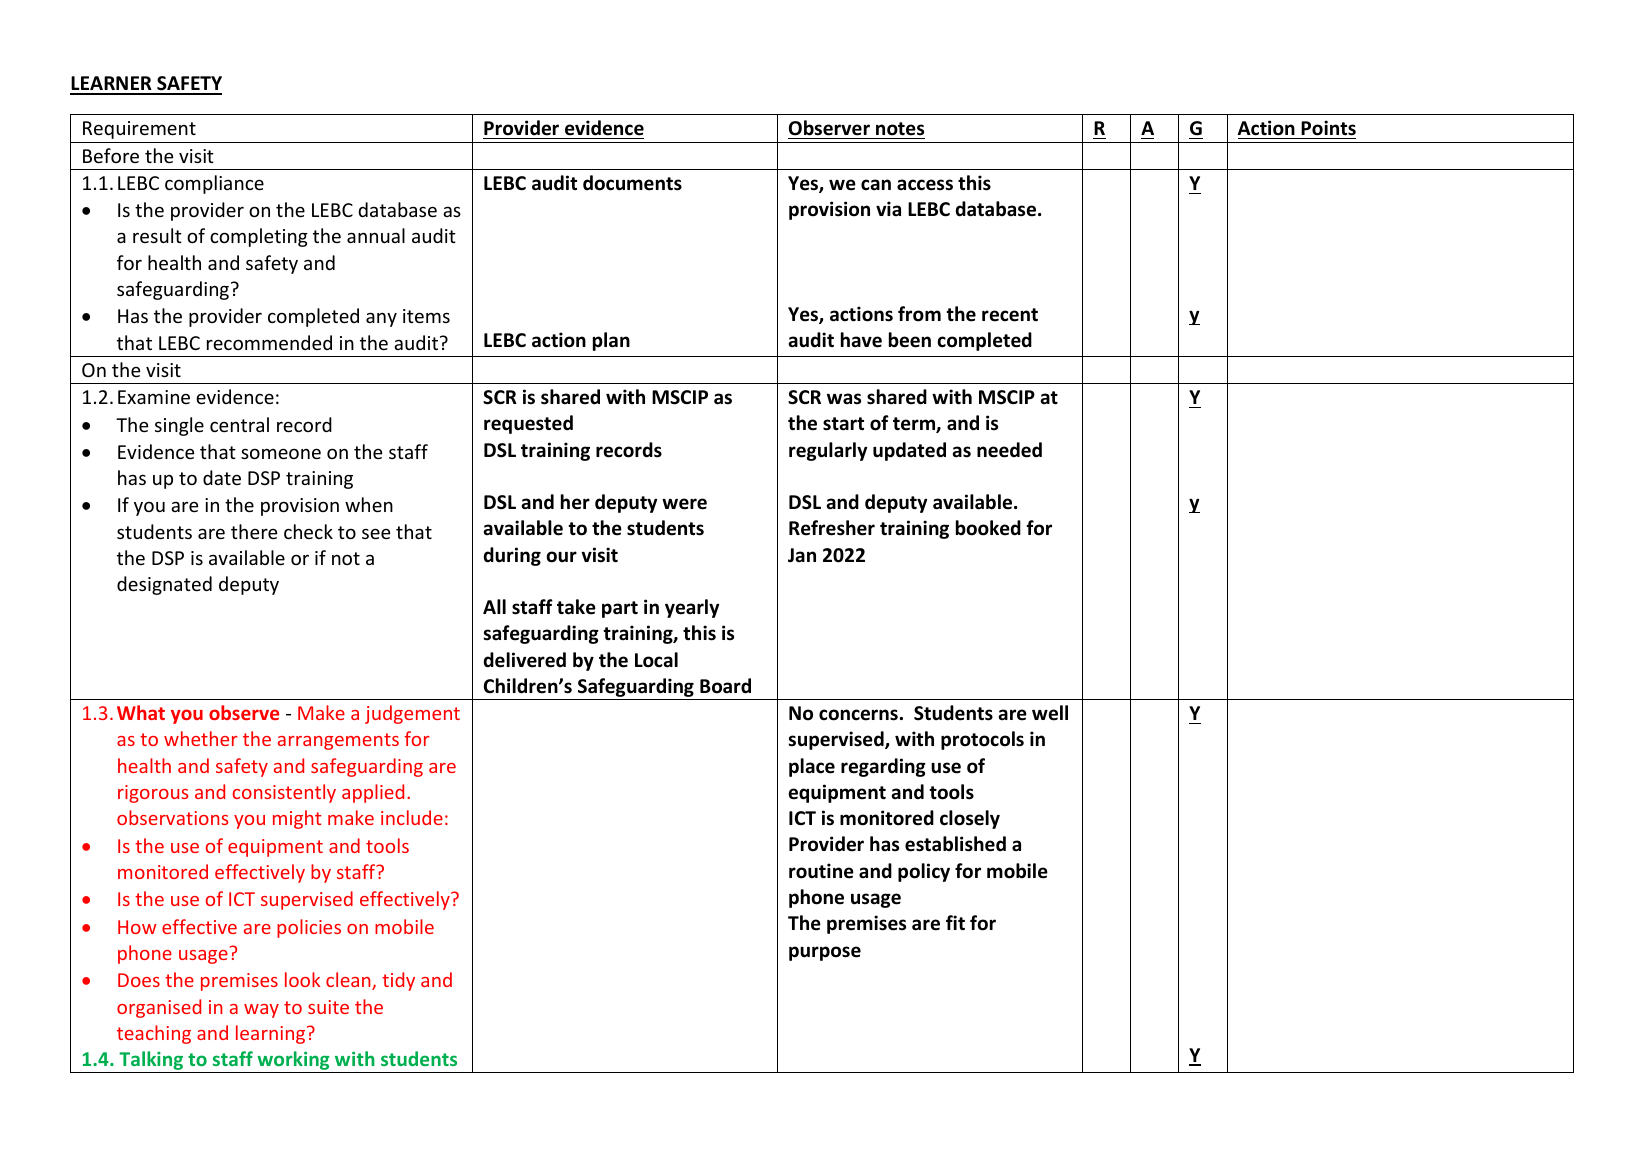 This image has height=1164, width=1647. What do you see at coordinates (269, 342) in the image?
I see `recommended` at bounding box center [269, 342].
